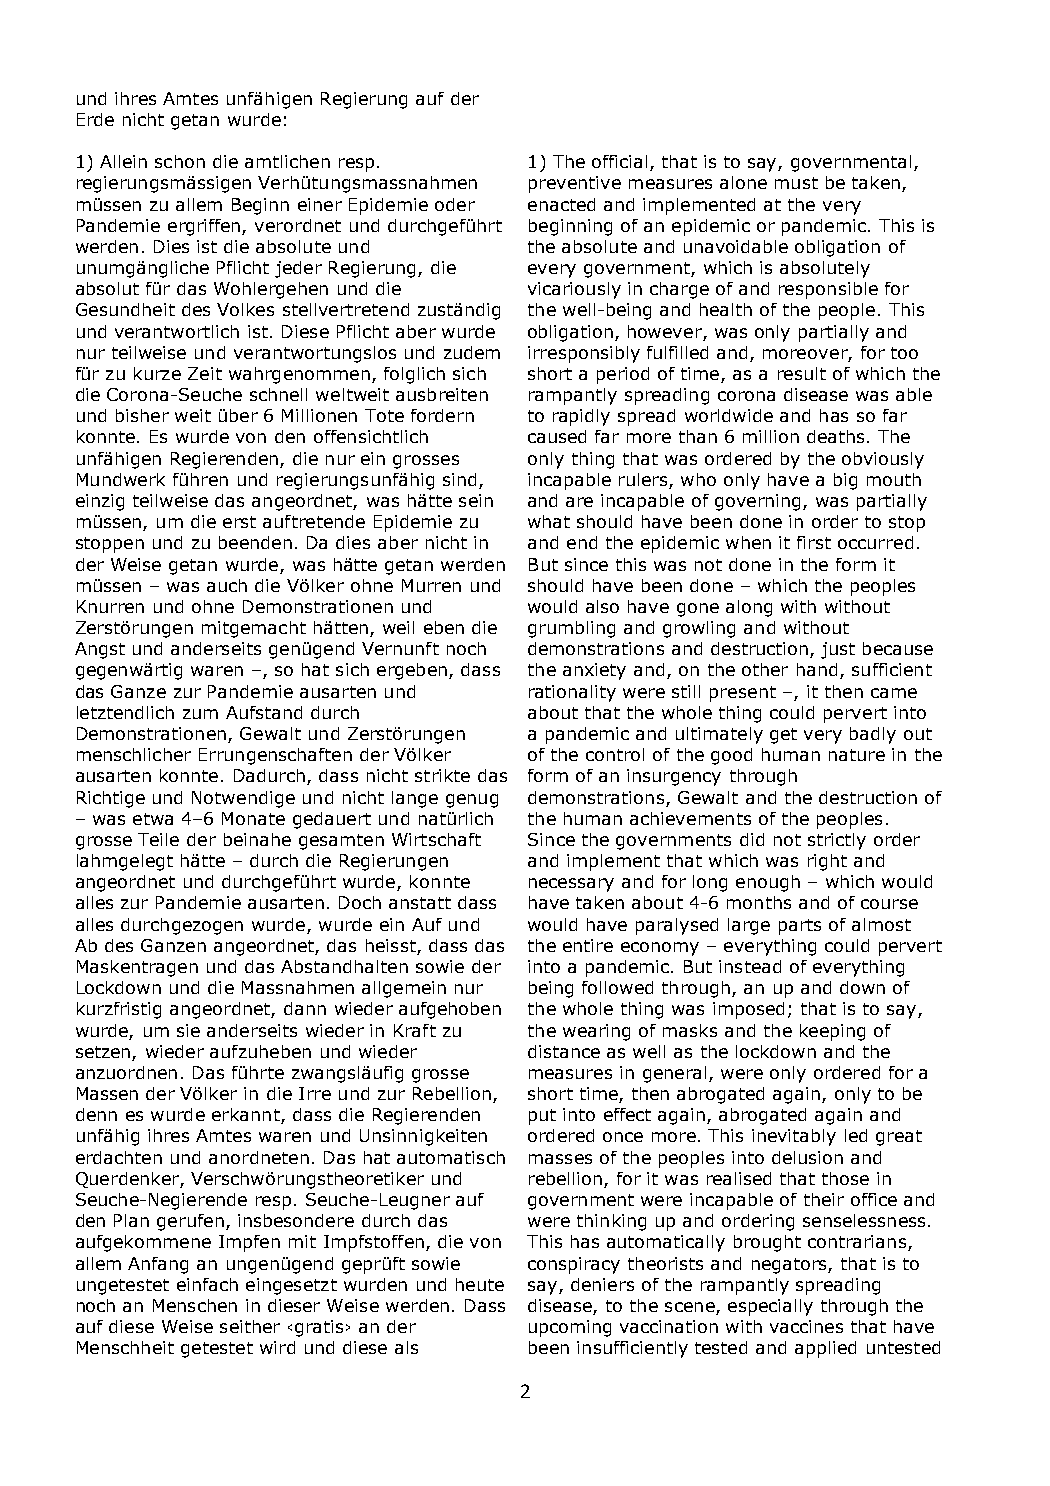  Describe the element at coordinates (564, 1051) in the document. I see `distance` at that location.
